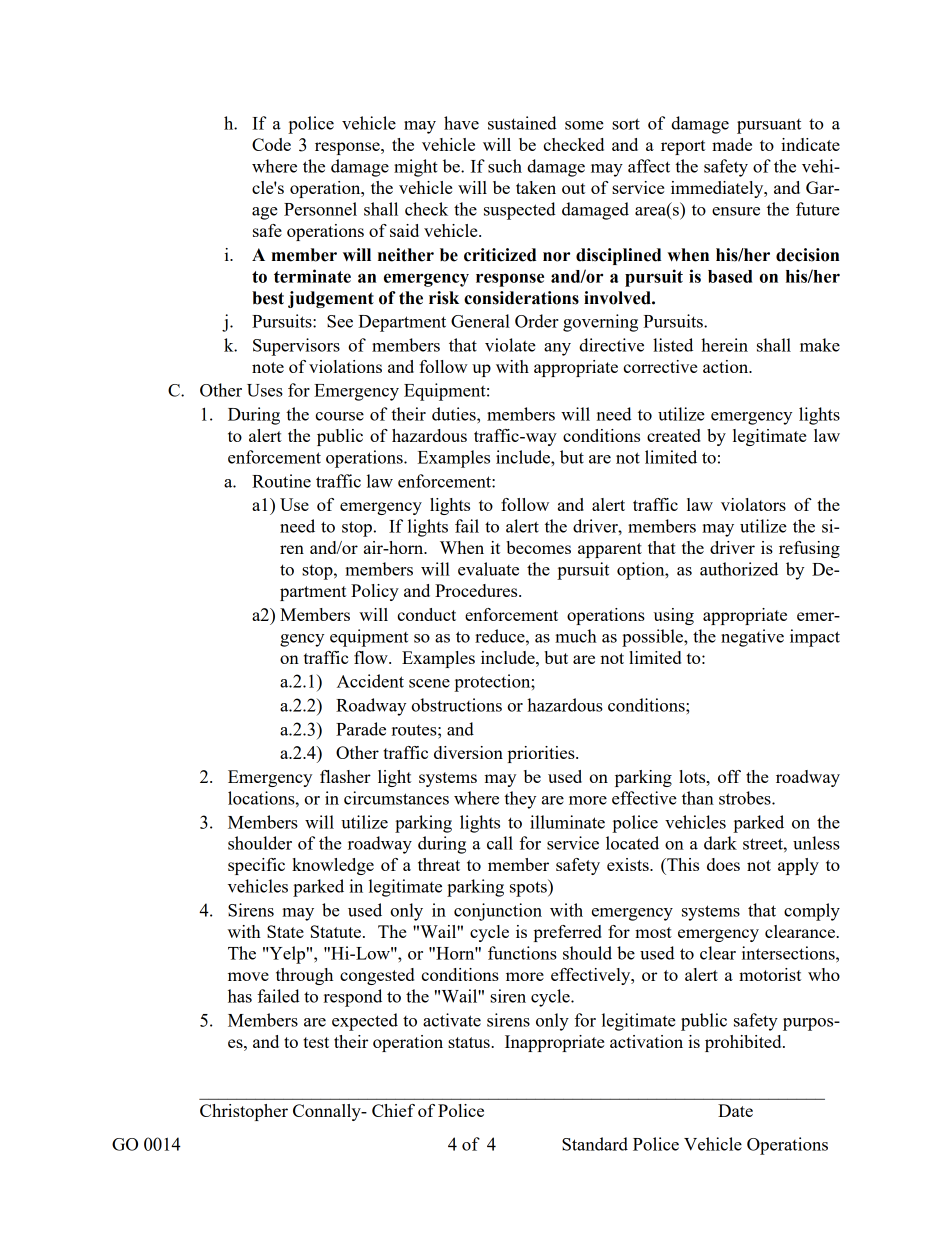 The image size is (952, 1233). I want to click on does, so click(723, 864).
